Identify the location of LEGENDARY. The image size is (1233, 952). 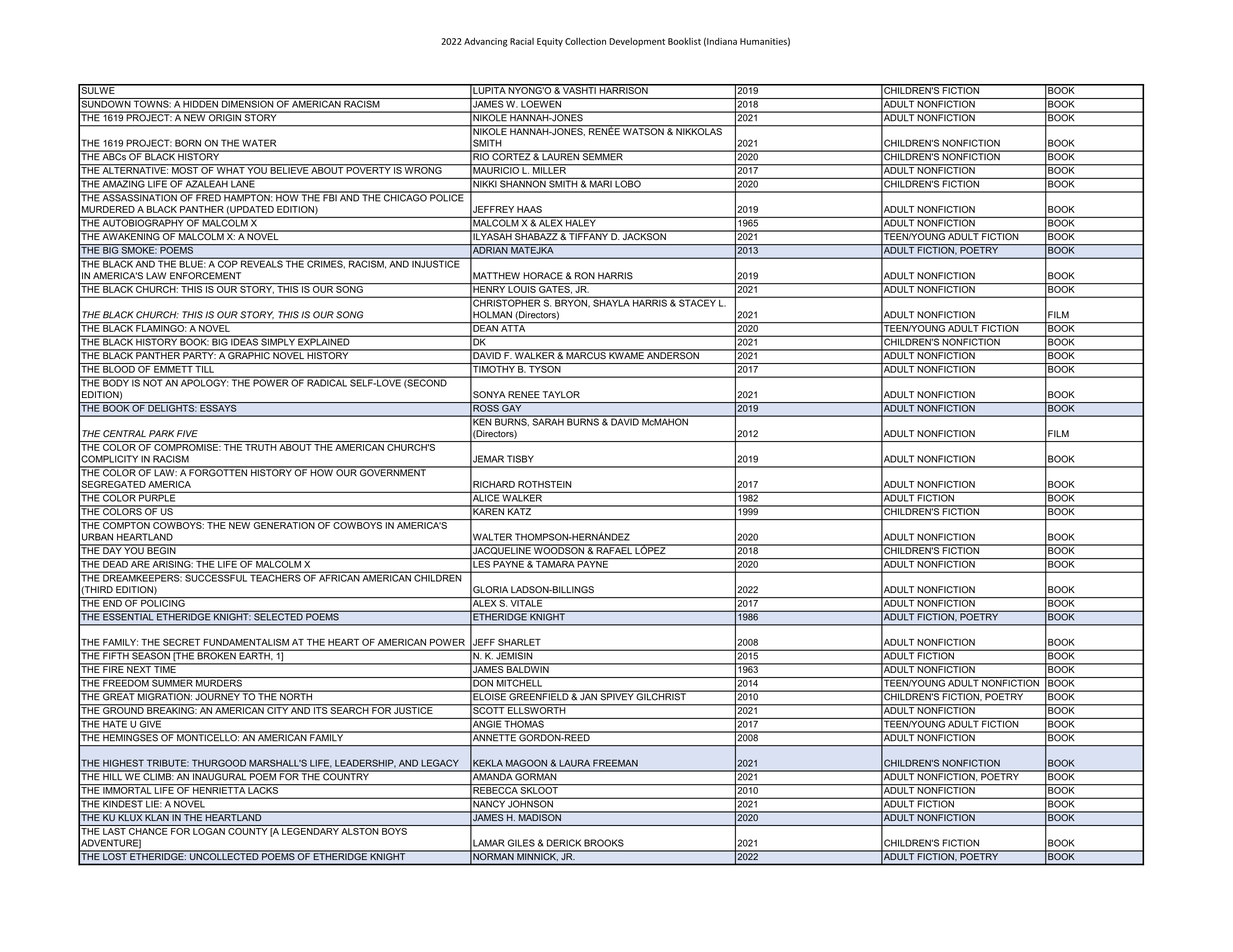
(310, 831).
